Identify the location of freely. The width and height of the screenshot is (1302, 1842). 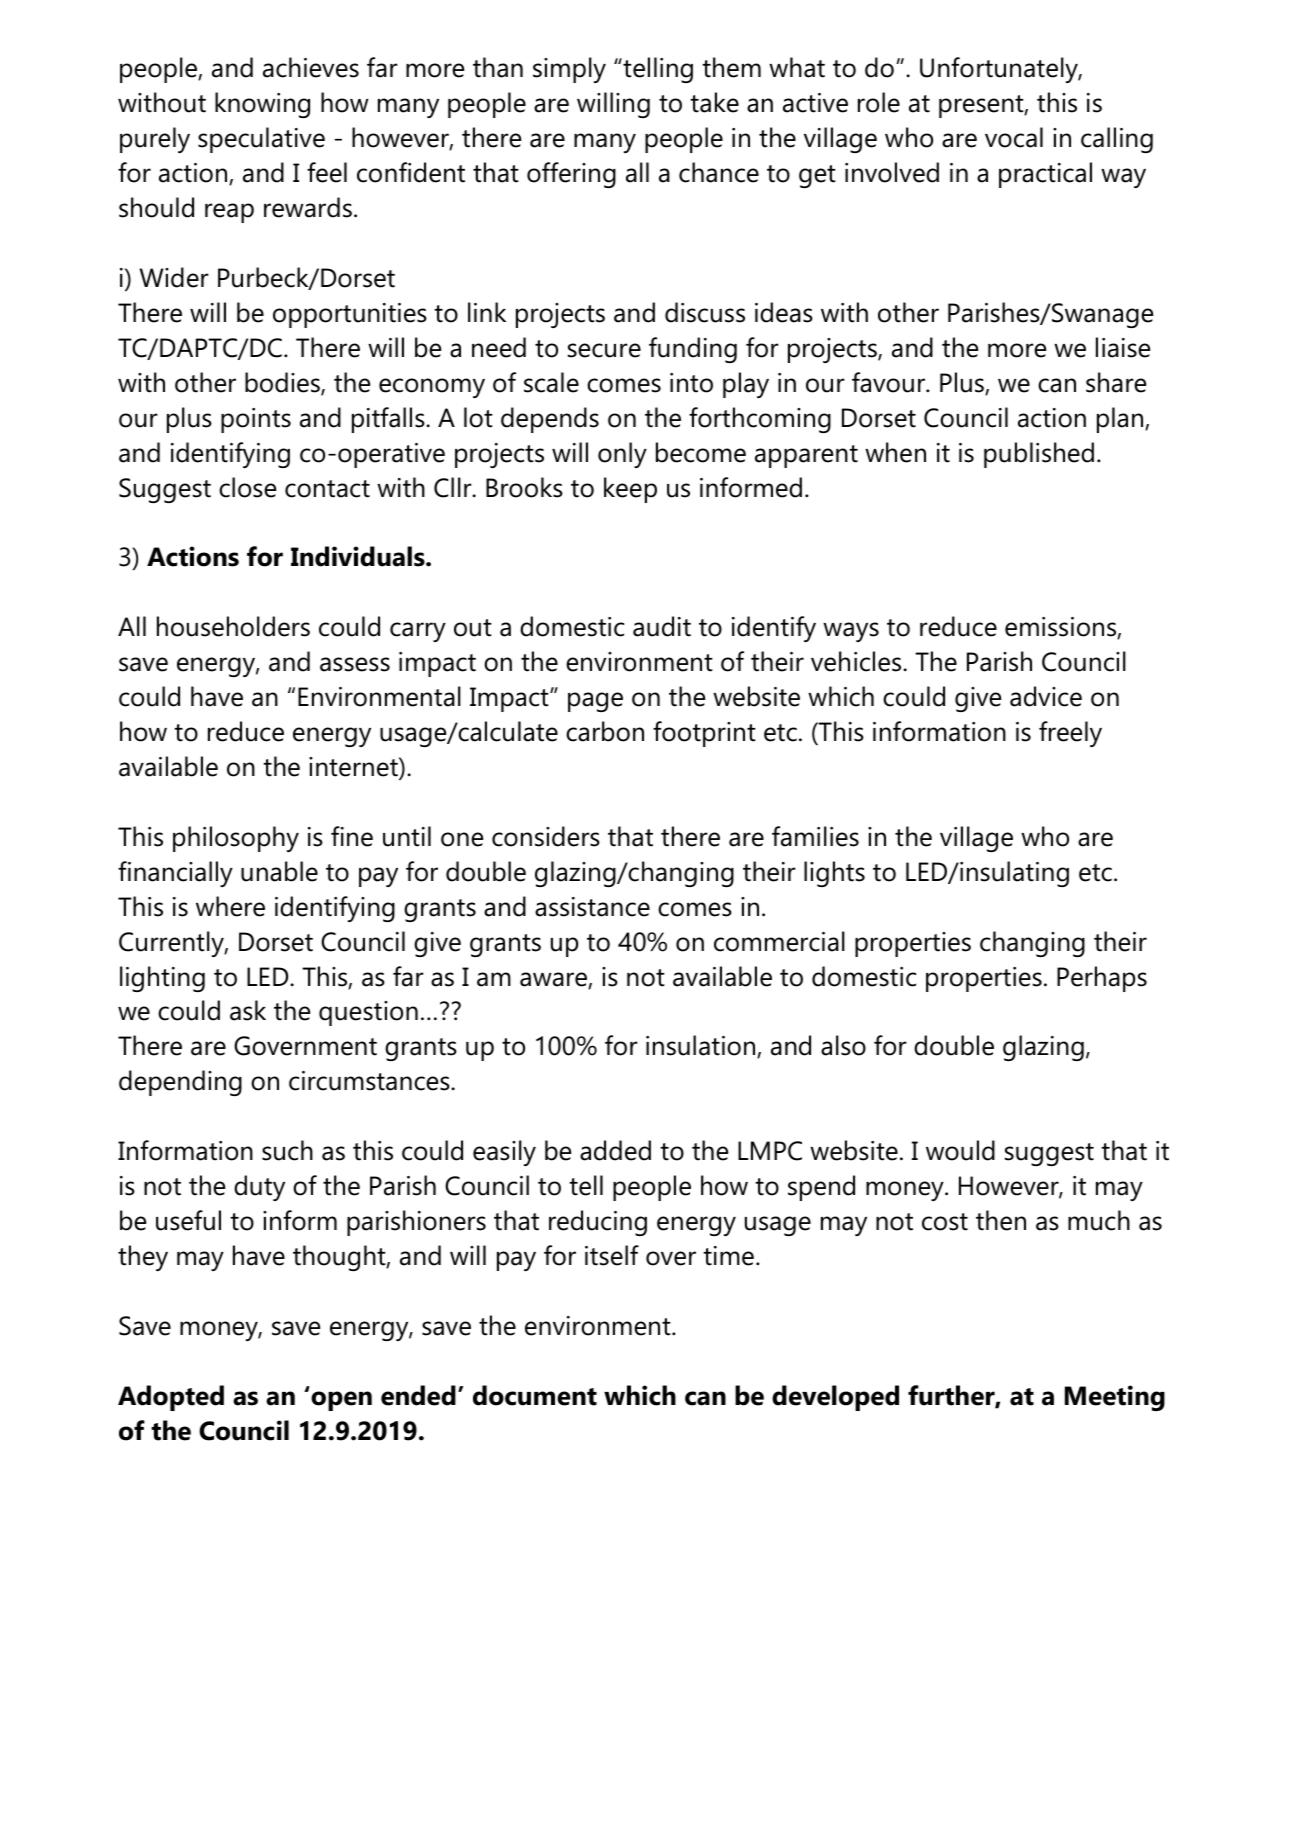
(1070, 734).
